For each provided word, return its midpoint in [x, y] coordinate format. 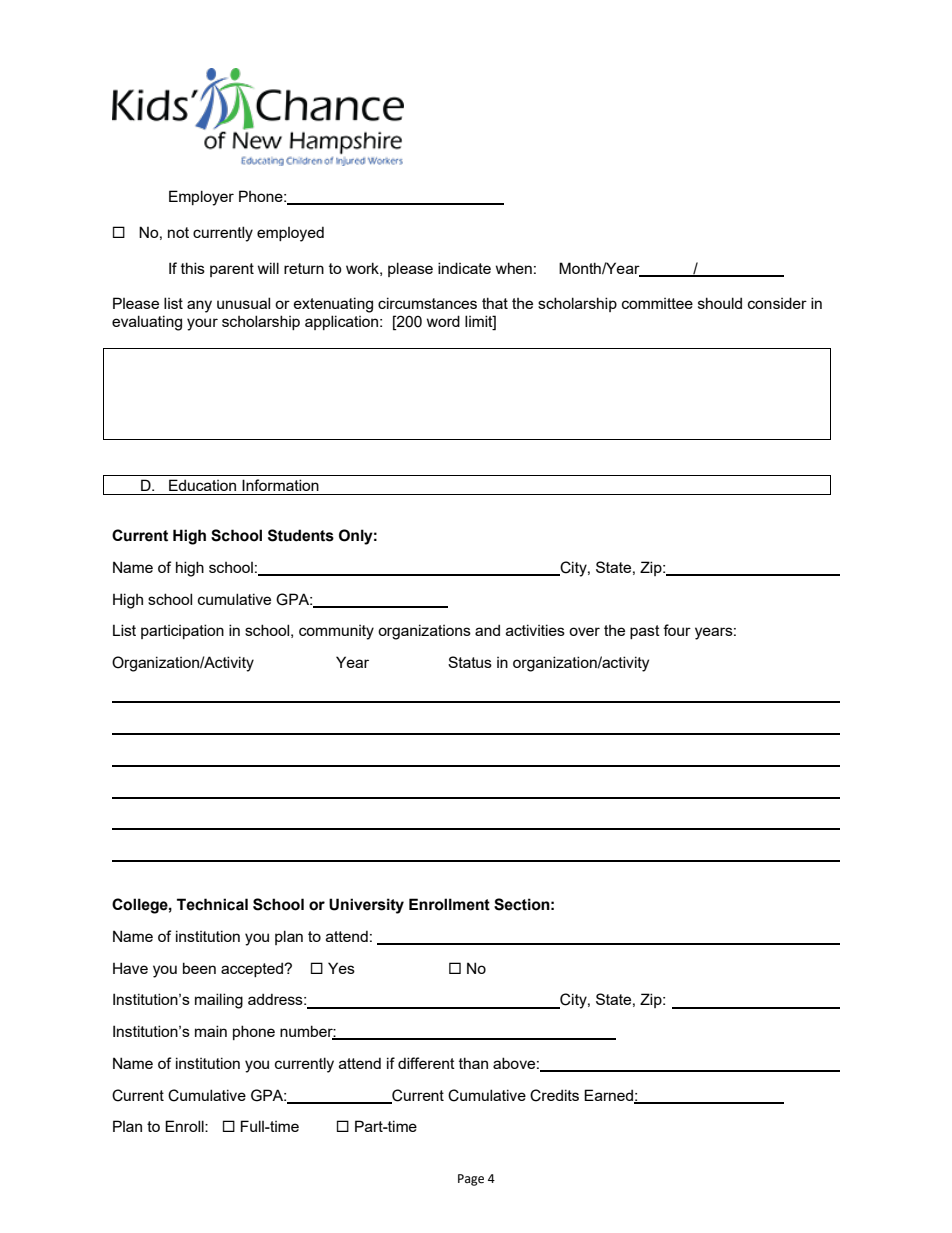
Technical [212, 904]
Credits [554, 1095]
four [677, 630]
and [487, 630]
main [211, 1031]
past [645, 632]
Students [301, 535]
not [178, 232]
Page [471, 1180]
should [720, 303]
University [366, 906]
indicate [464, 268]
